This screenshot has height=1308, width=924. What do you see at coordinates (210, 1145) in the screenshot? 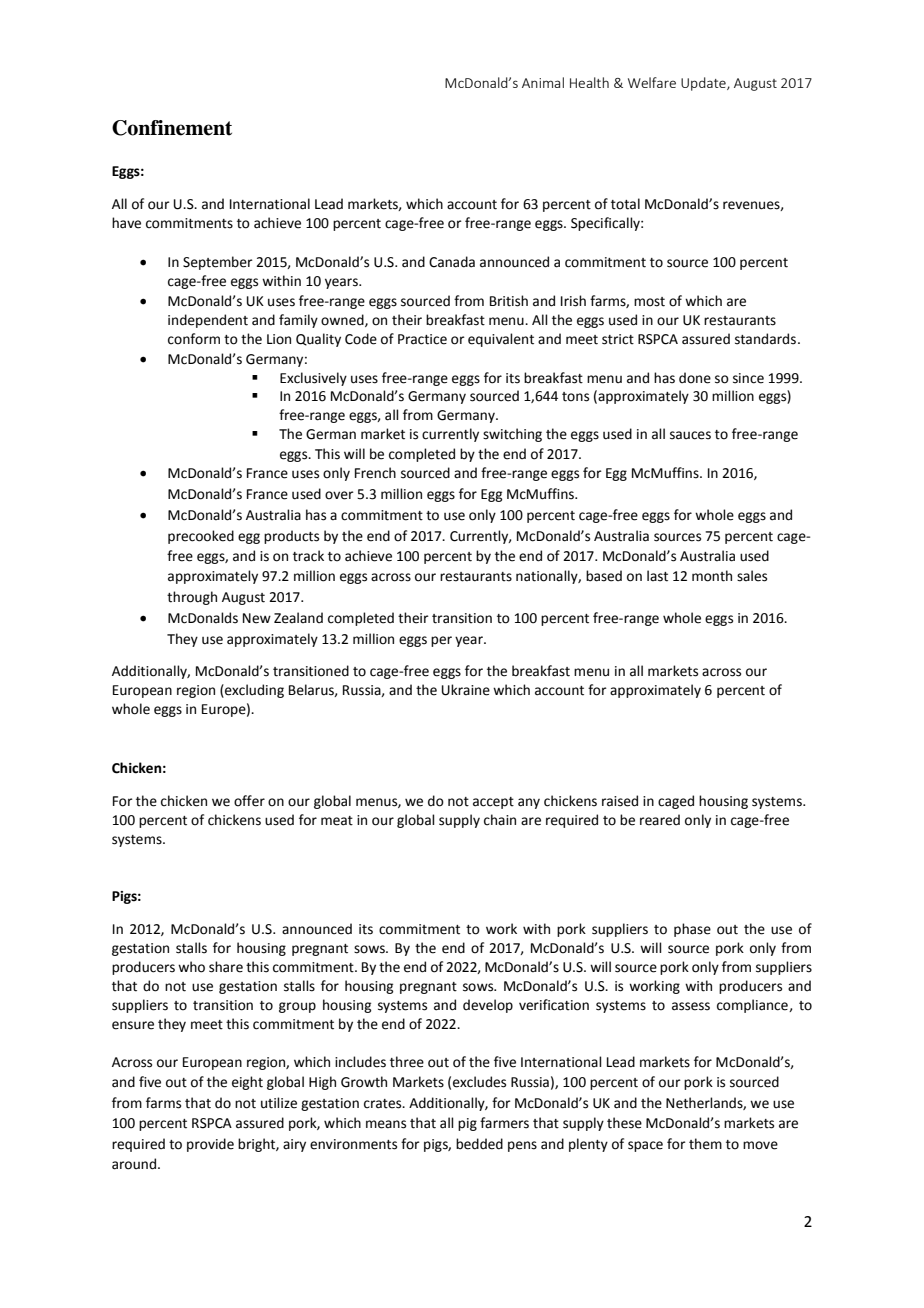
I see `provide` at bounding box center [210, 1145].
